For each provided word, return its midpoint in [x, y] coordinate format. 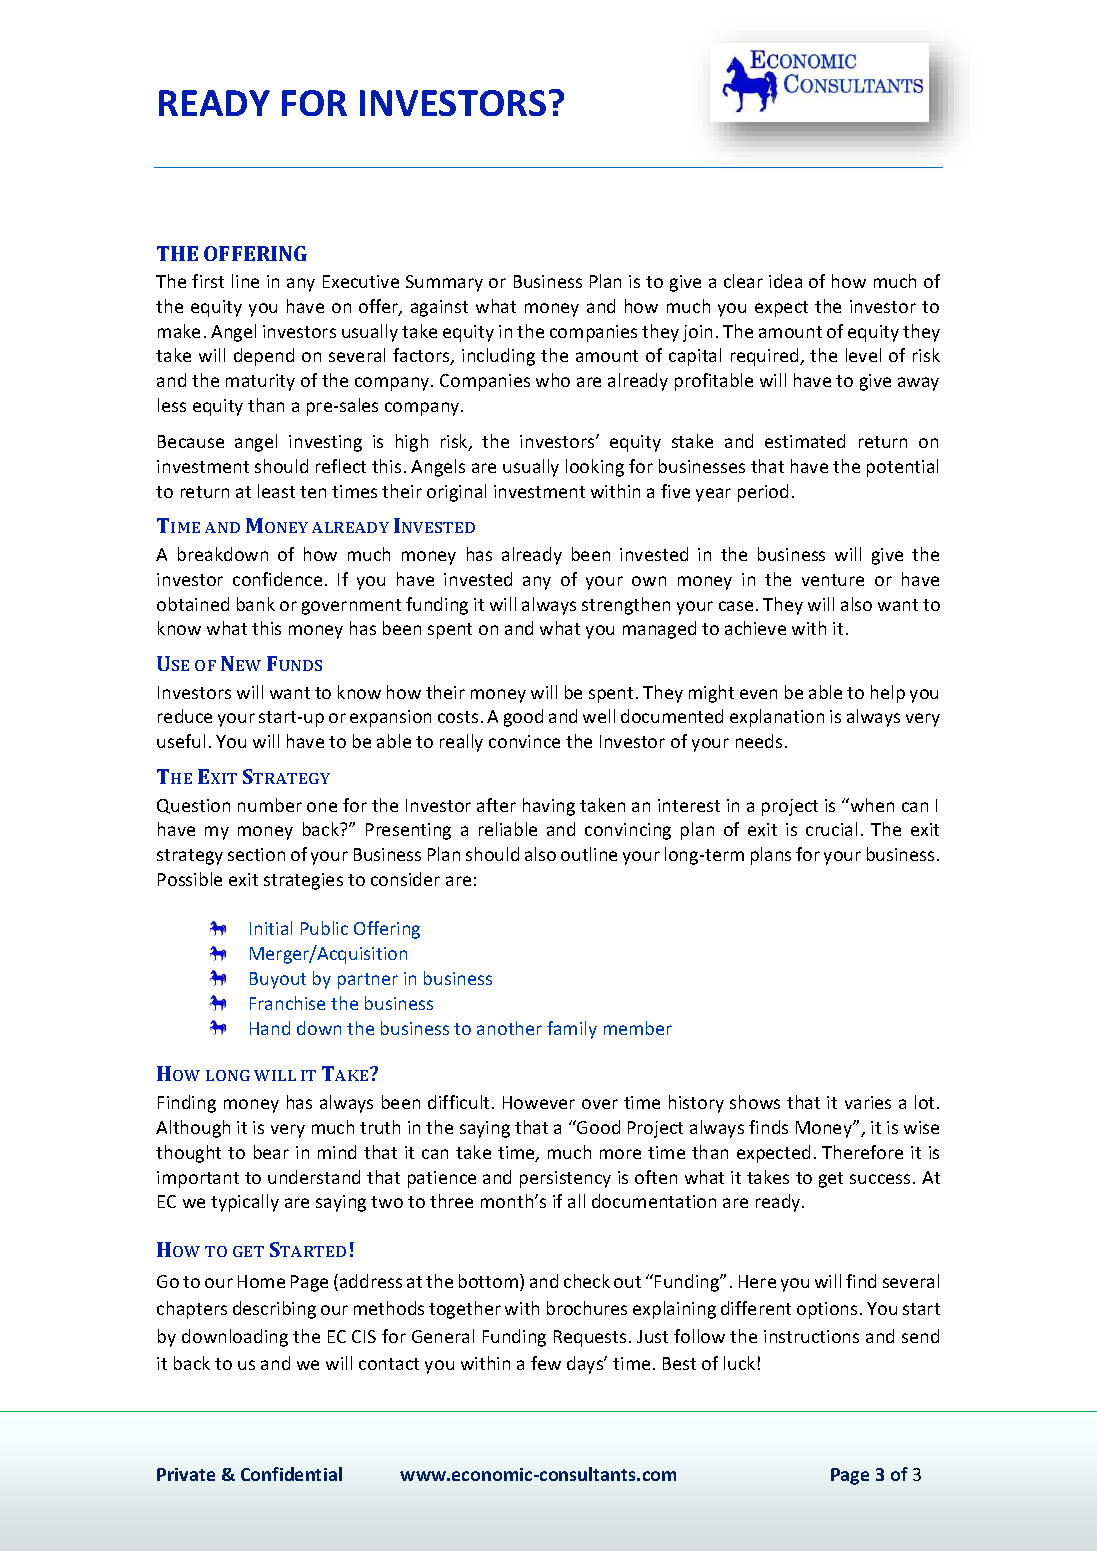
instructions [811, 1336]
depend [264, 357]
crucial [831, 829]
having [549, 807]
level [863, 355]
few [546, 1363]
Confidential [291, 1474]
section [256, 854]
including [498, 357]
